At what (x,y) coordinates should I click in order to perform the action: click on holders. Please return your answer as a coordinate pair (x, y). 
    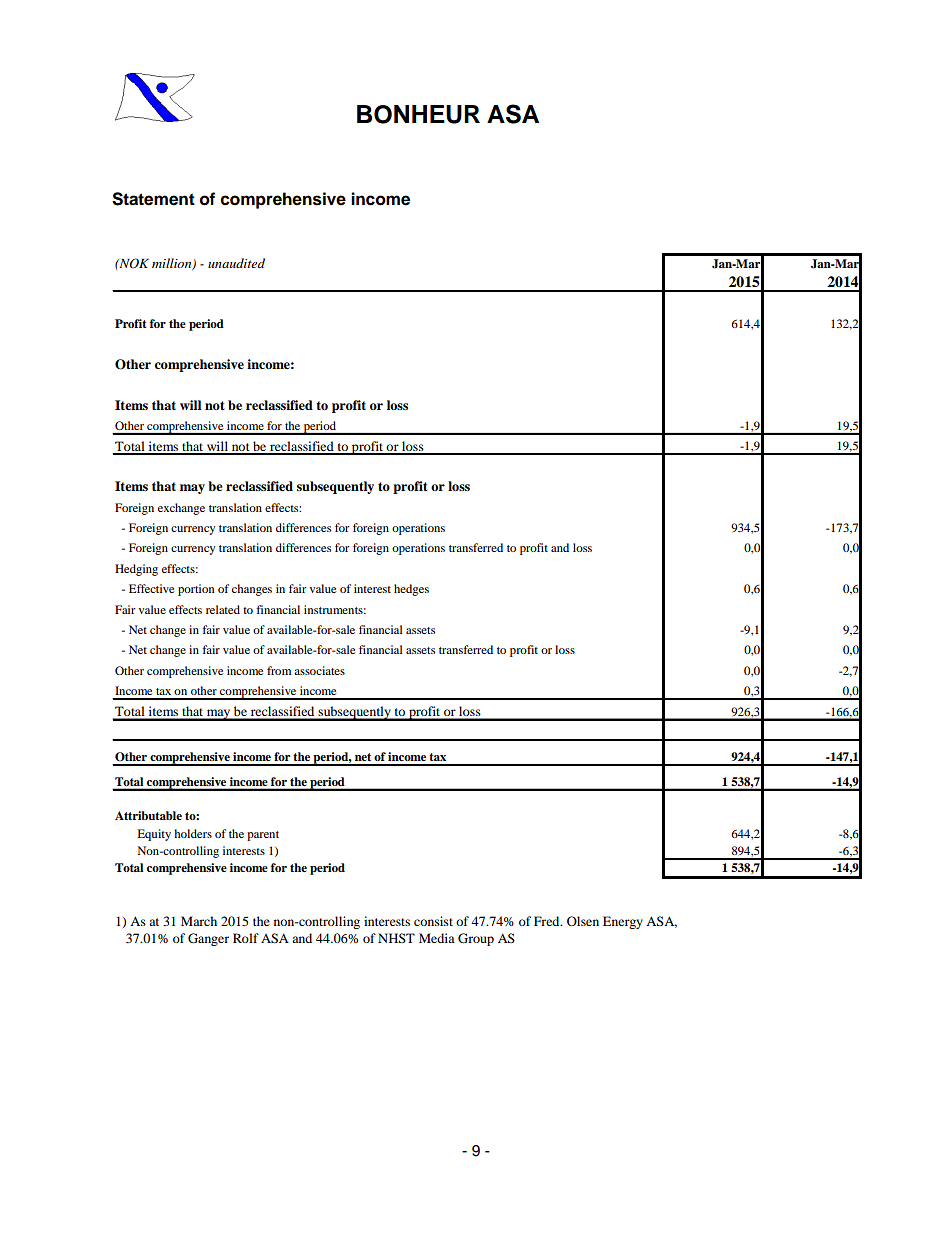
    Looking at the image, I should click on (193, 833).
